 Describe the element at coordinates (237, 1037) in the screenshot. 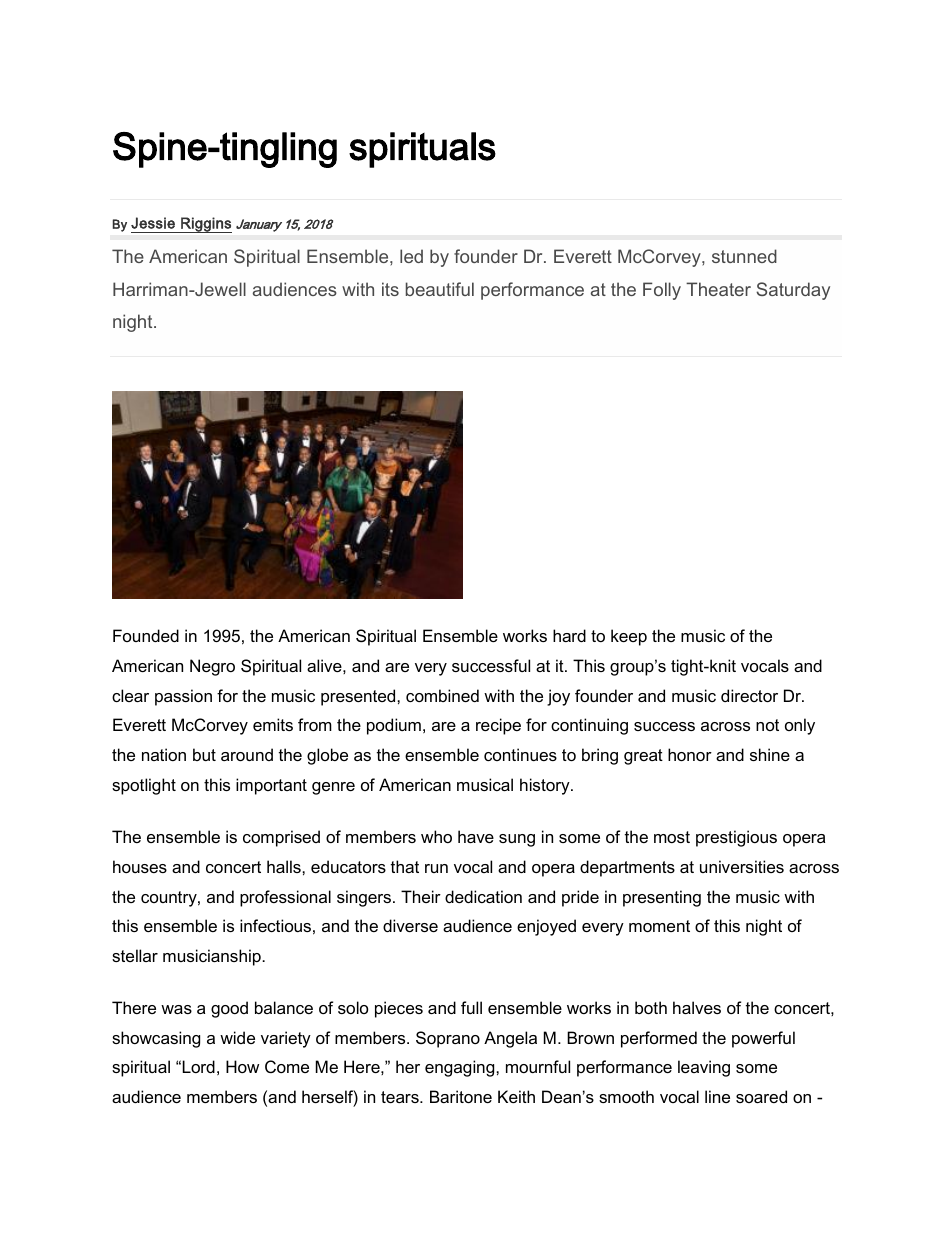

I see `wide` at that location.
